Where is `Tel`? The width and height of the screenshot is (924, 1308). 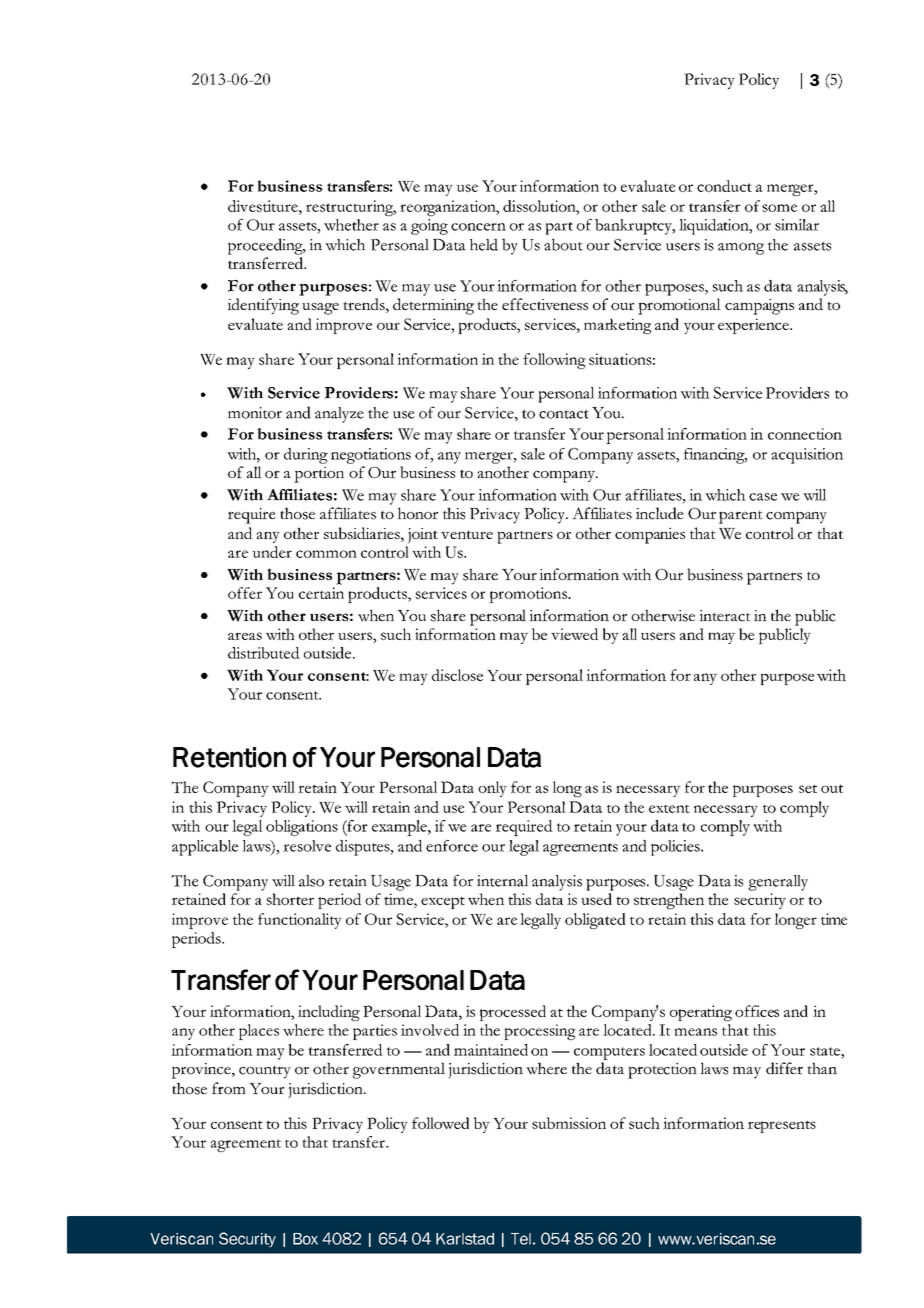
Tel is located at coordinates (521, 1239).
